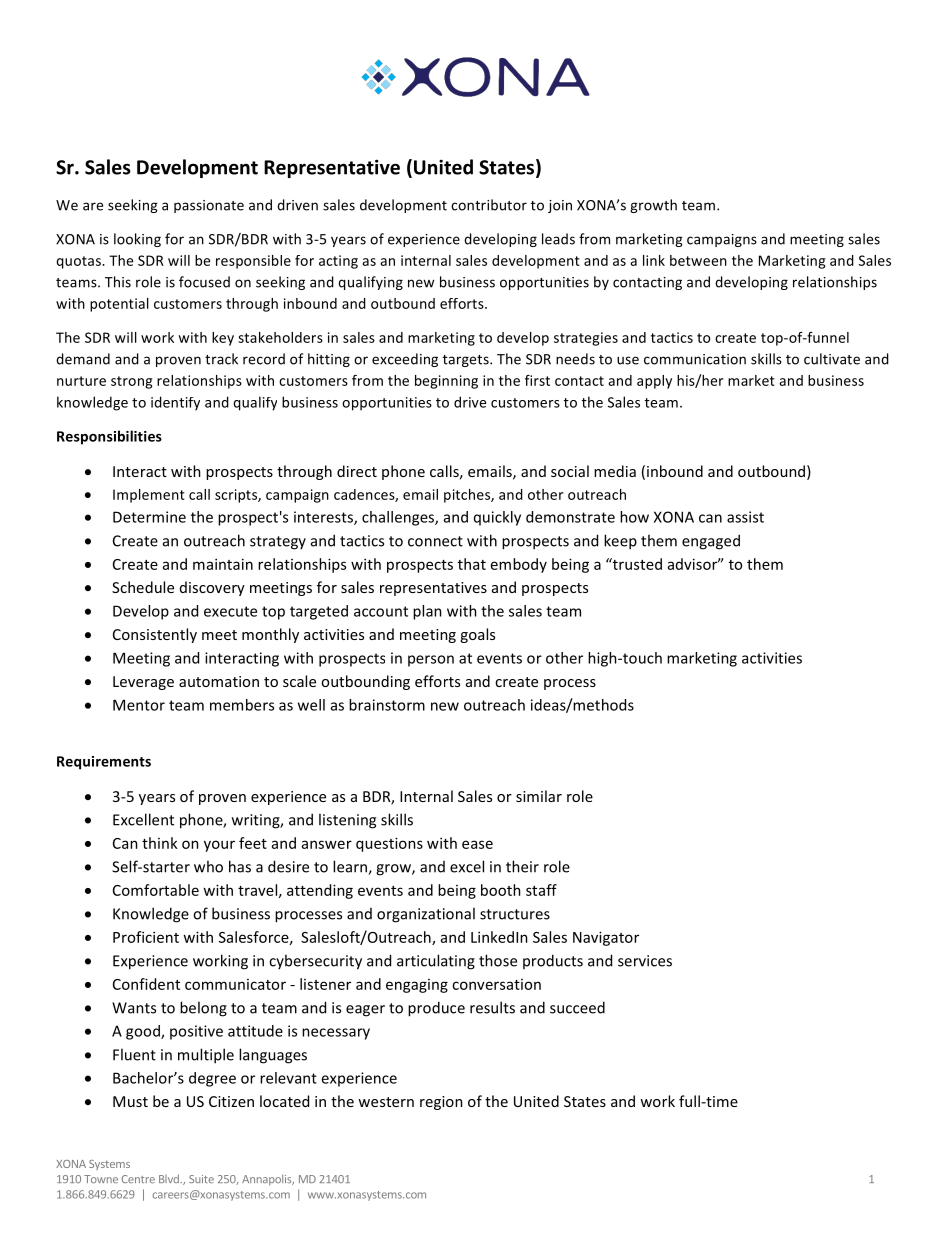  I want to click on Blvd, so click(170, 1178).
